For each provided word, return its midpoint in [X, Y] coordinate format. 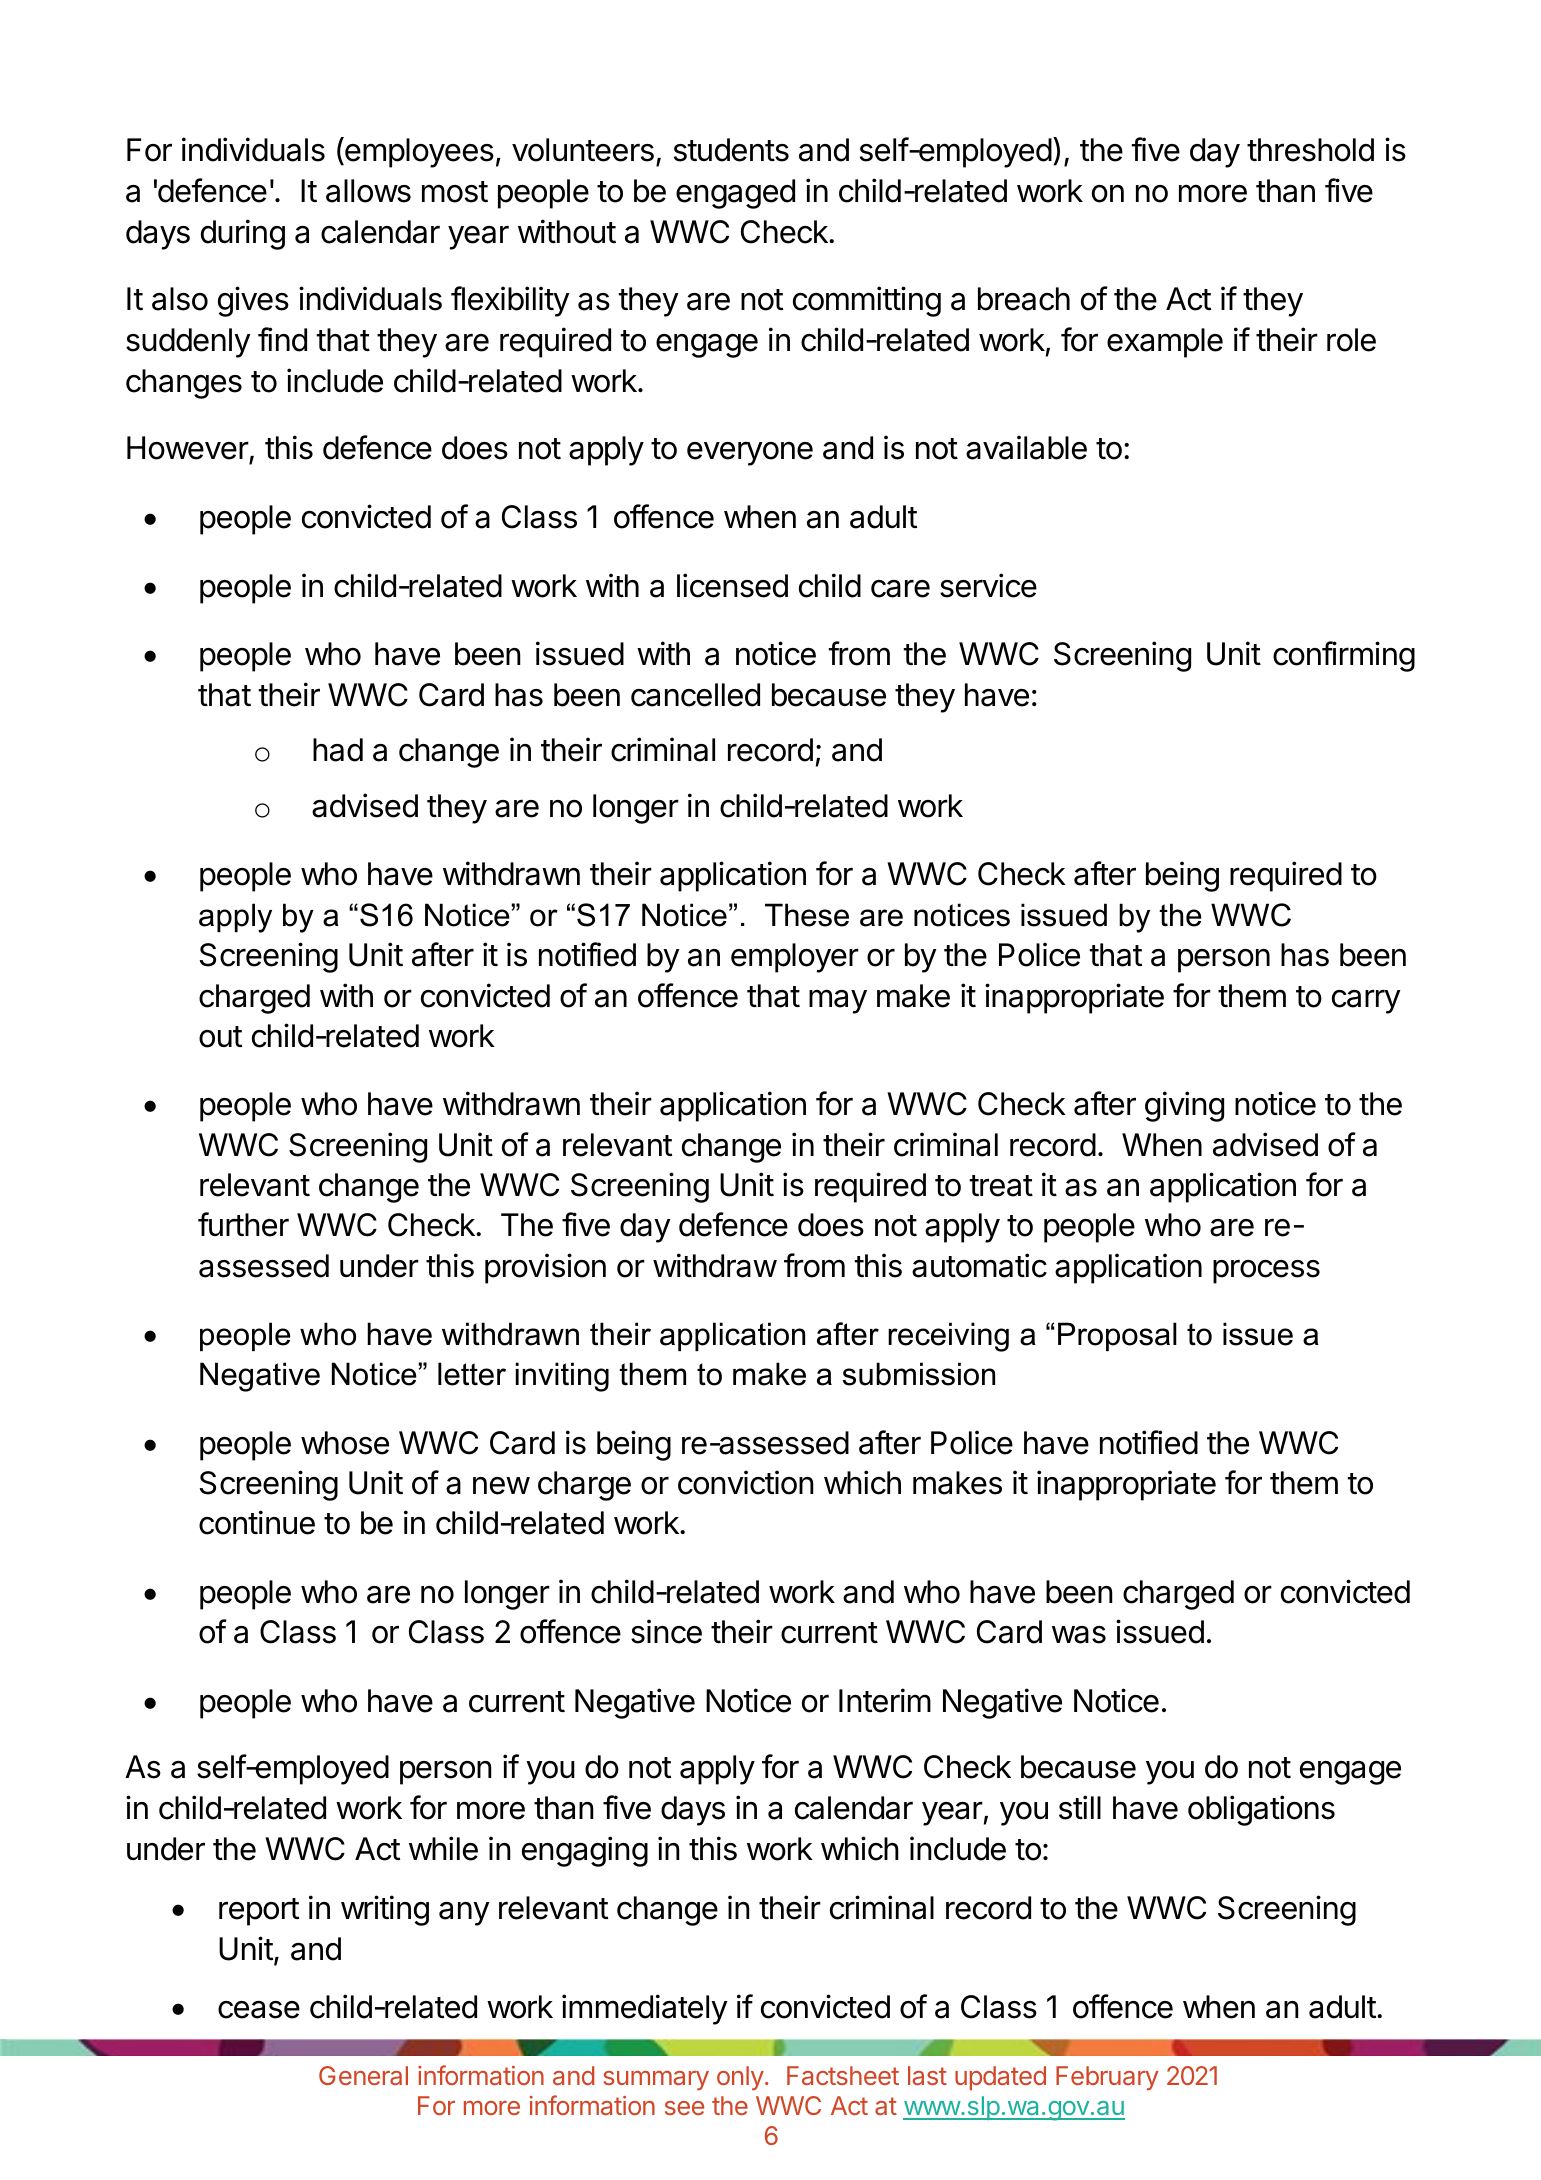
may [838, 1001]
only [740, 2078]
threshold [1310, 150]
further [243, 1224]
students [731, 150]
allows [368, 191]
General [363, 2075]
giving [1184, 1106]
